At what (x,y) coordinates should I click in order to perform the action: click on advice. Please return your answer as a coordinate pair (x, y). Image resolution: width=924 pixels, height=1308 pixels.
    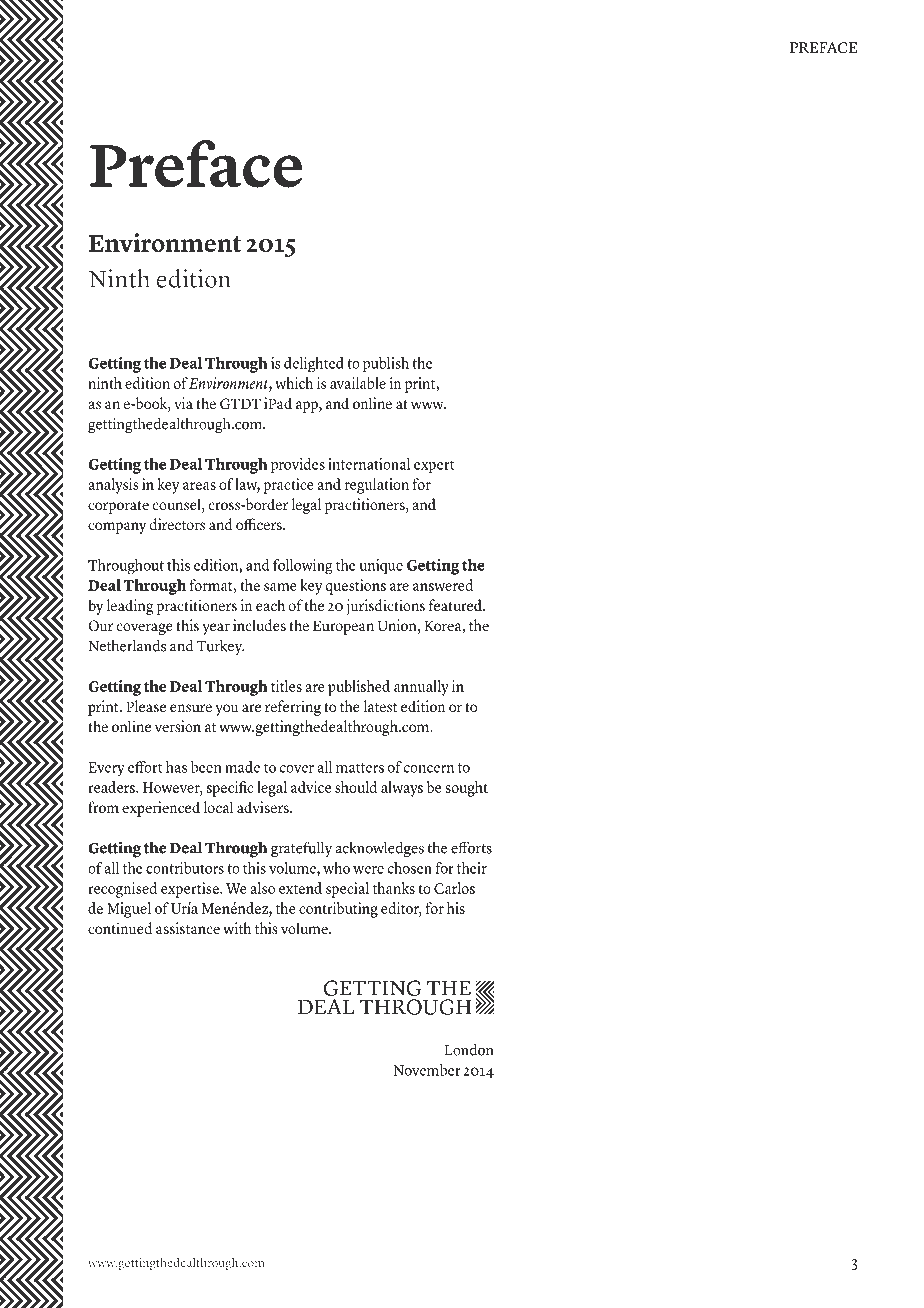
    Looking at the image, I should click on (311, 787).
